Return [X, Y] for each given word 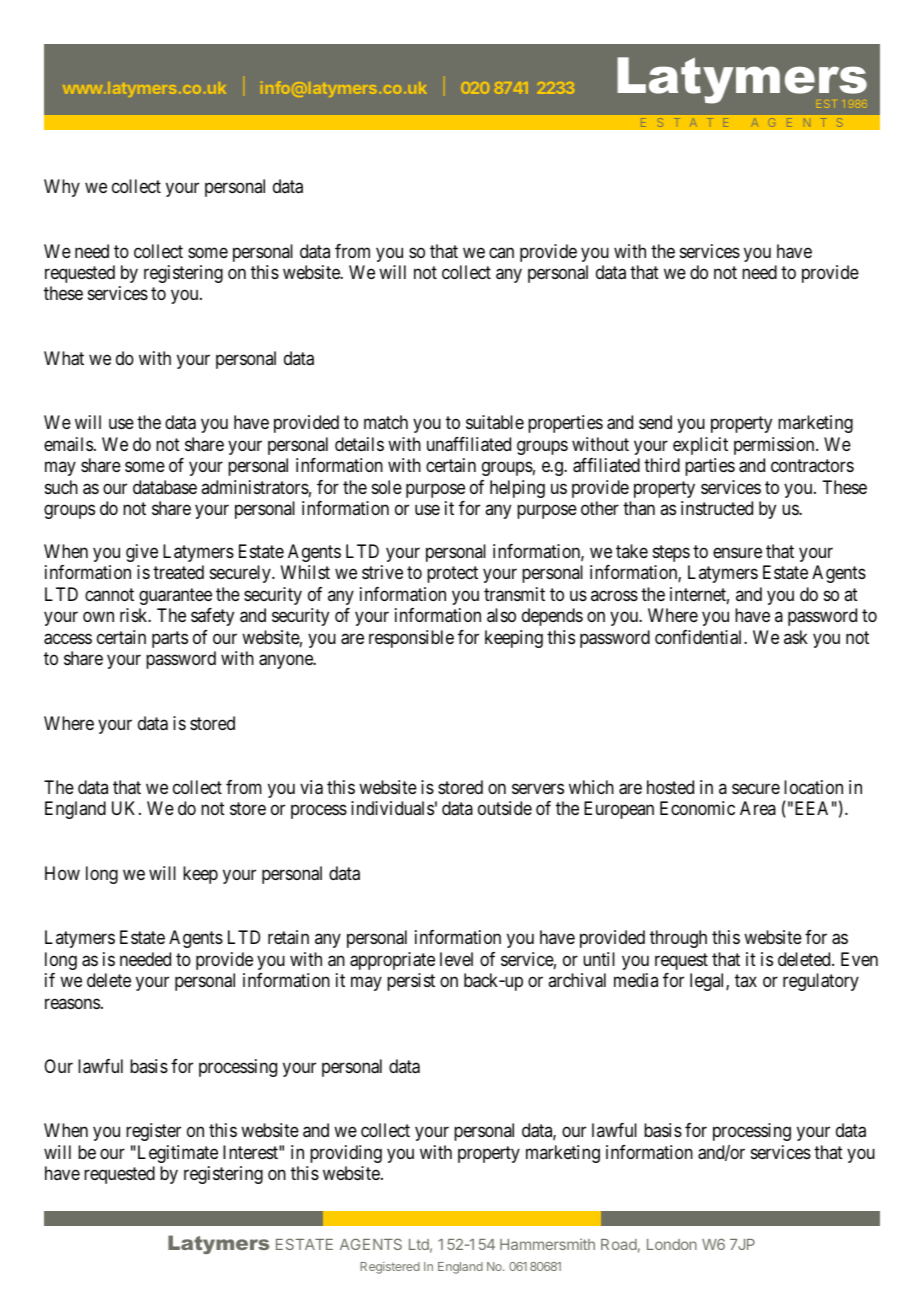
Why [62, 188]
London [672, 1244]
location [813, 787]
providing [346, 1154]
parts [170, 639]
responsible [411, 639]
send [655, 422]
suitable [495, 422]
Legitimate [176, 1154]
